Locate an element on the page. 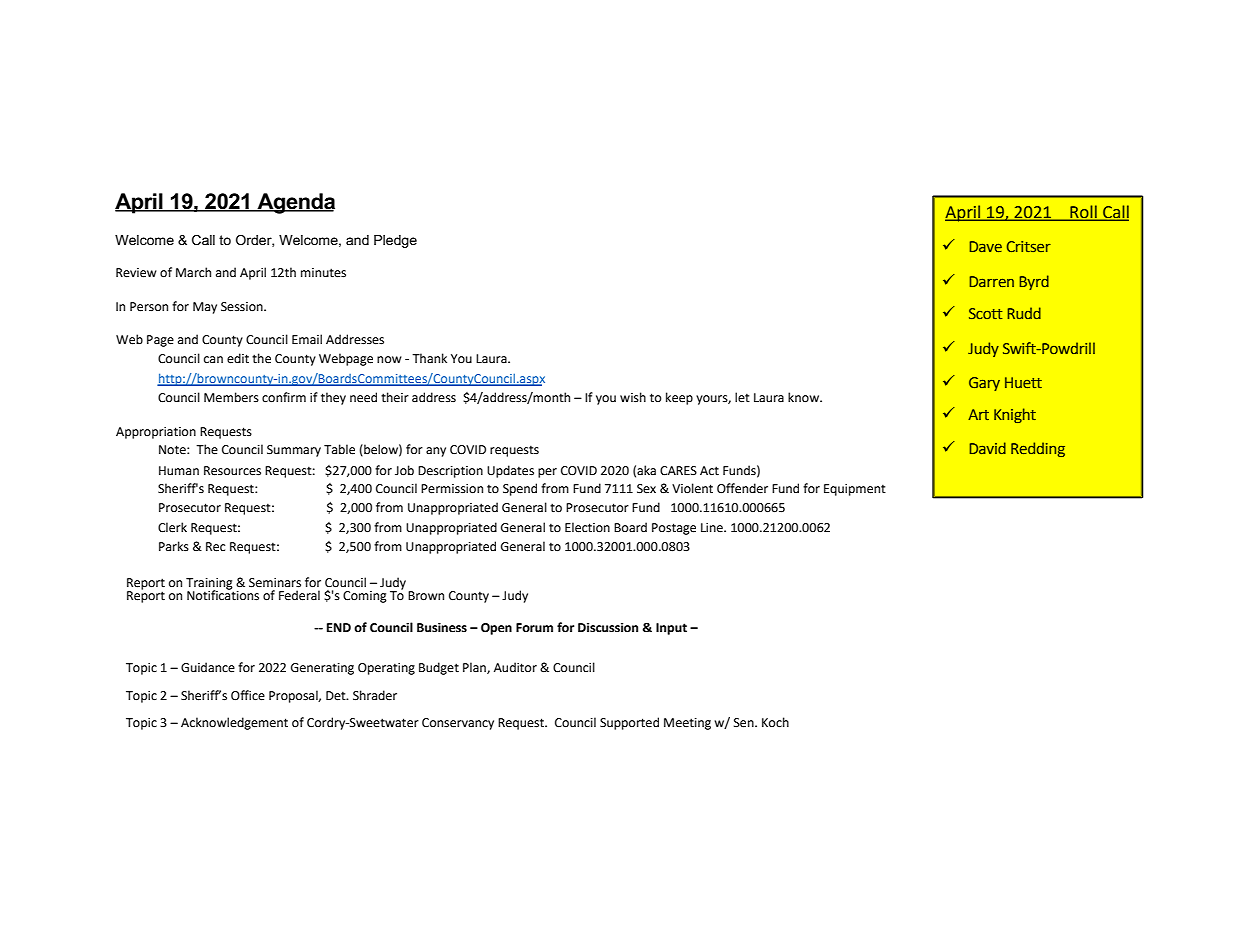 The width and height of the page is (1233, 952). Art is located at coordinates (978, 414).
